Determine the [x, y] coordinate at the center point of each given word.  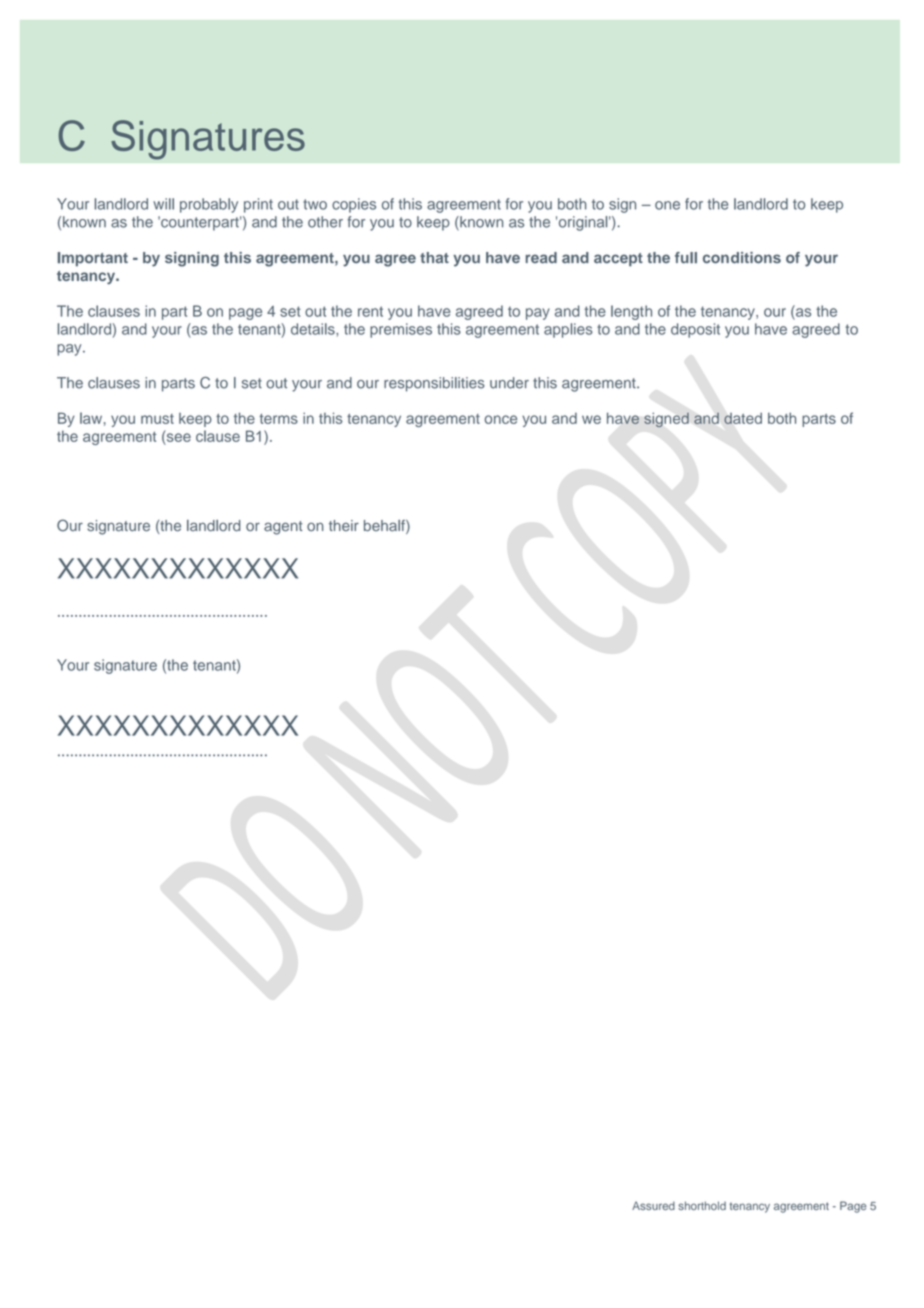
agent [283, 528]
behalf [385, 527]
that [434, 257]
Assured [653, 1205]
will [163, 204]
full [686, 257]
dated [743, 418]
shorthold [702, 1205]
